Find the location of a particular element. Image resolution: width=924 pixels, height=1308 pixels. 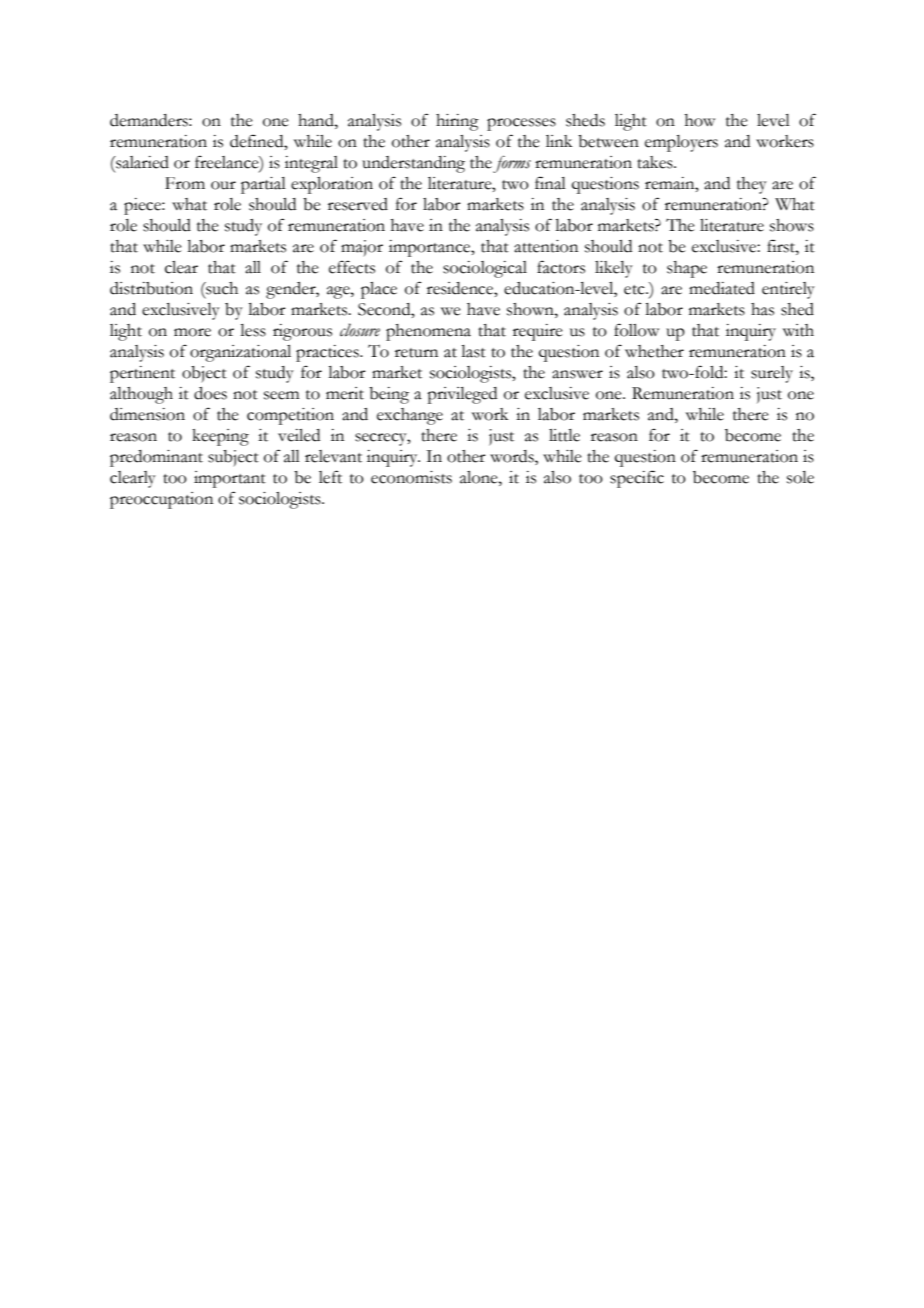

less is located at coordinates (253, 330).
